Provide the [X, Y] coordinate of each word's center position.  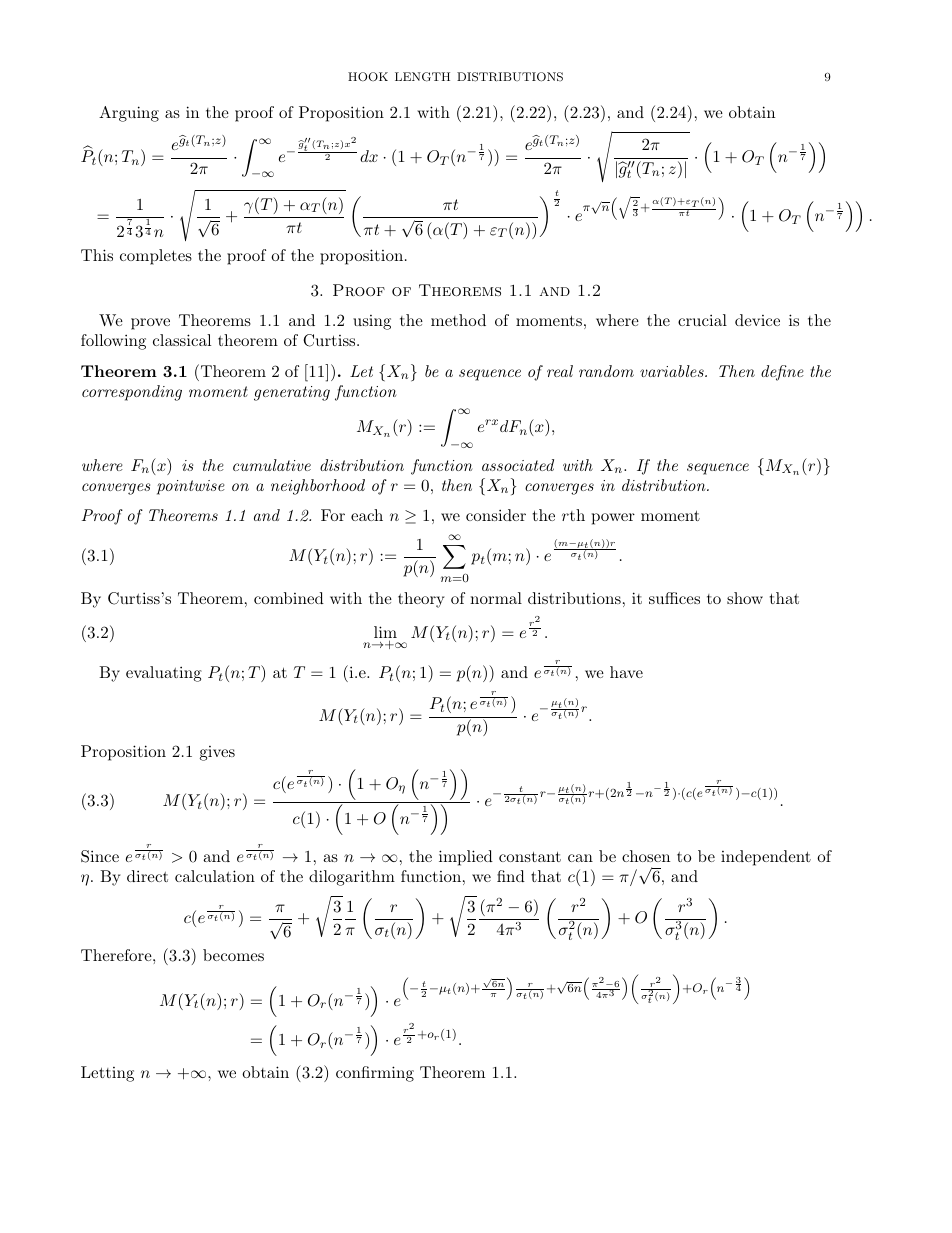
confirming [375, 1074]
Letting [107, 1074]
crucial [702, 320]
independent [766, 858]
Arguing [129, 114]
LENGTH [422, 77]
